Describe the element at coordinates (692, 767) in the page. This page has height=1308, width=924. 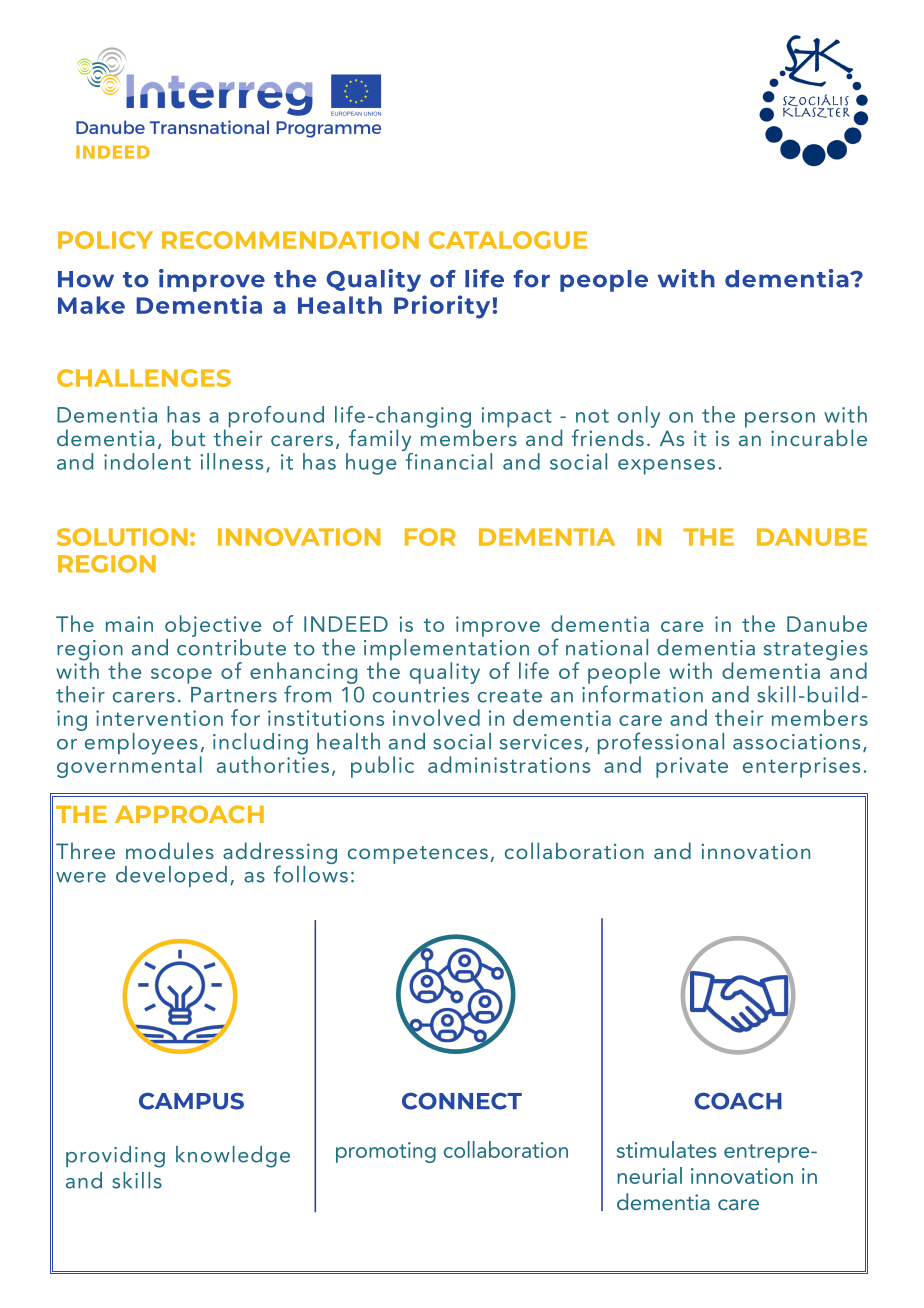
I see `private` at that location.
